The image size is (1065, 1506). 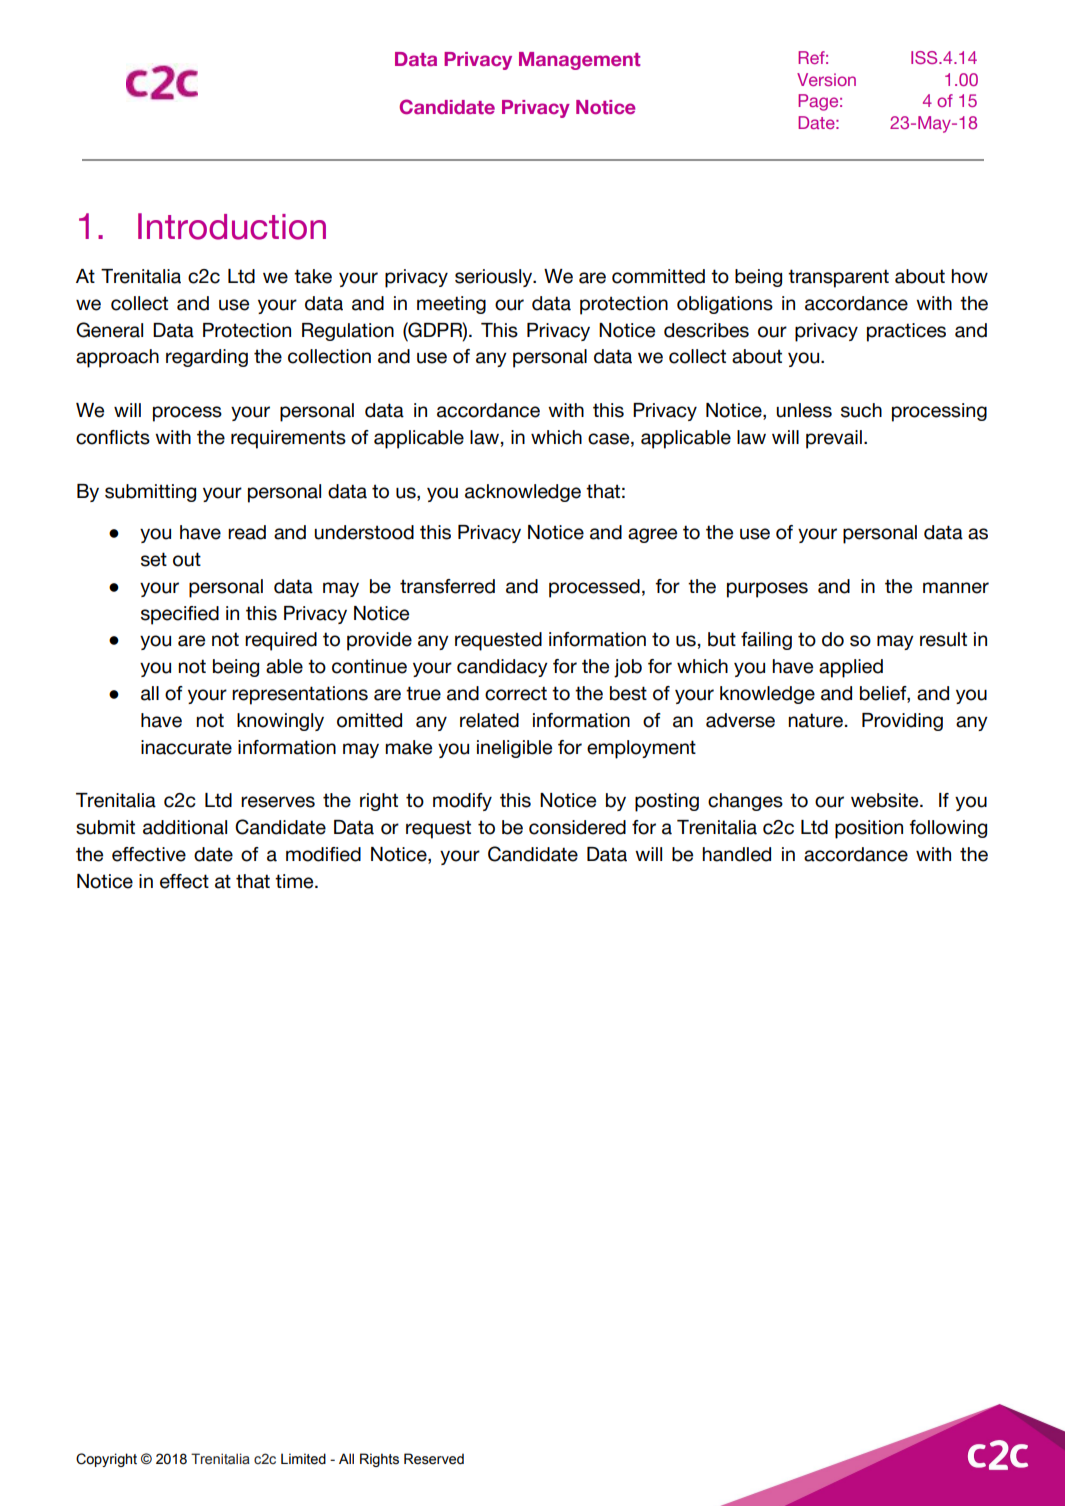 I want to click on inaccurate, so click(x=186, y=747).
